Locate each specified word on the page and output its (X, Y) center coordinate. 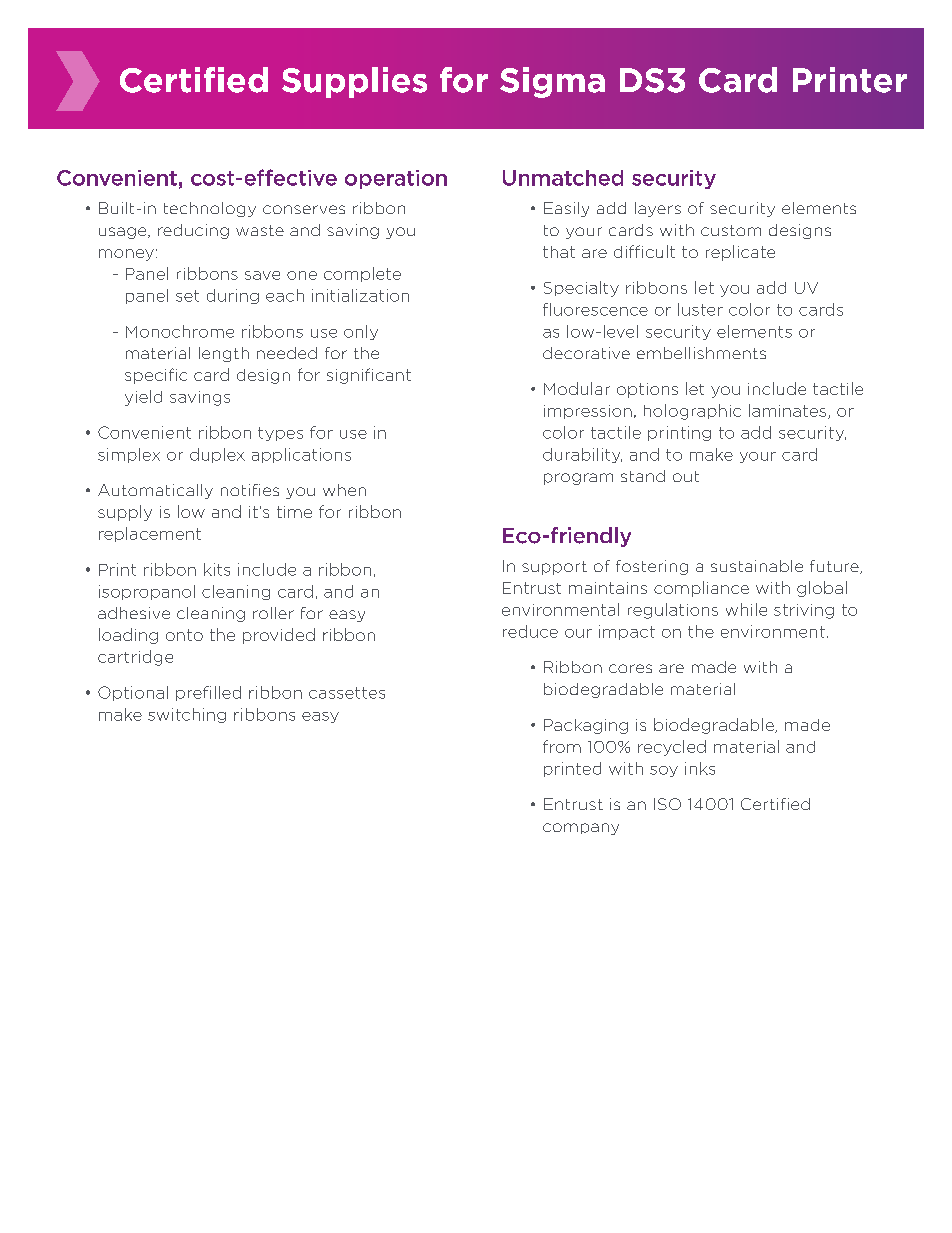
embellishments (701, 353)
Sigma (552, 82)
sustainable (757, 566)
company (581, 829)
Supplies (354, 82)
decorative (586, 353)
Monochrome (180, 331)
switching (187, 715)
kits (217, 569)
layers (658, 209)
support (554, 568)
